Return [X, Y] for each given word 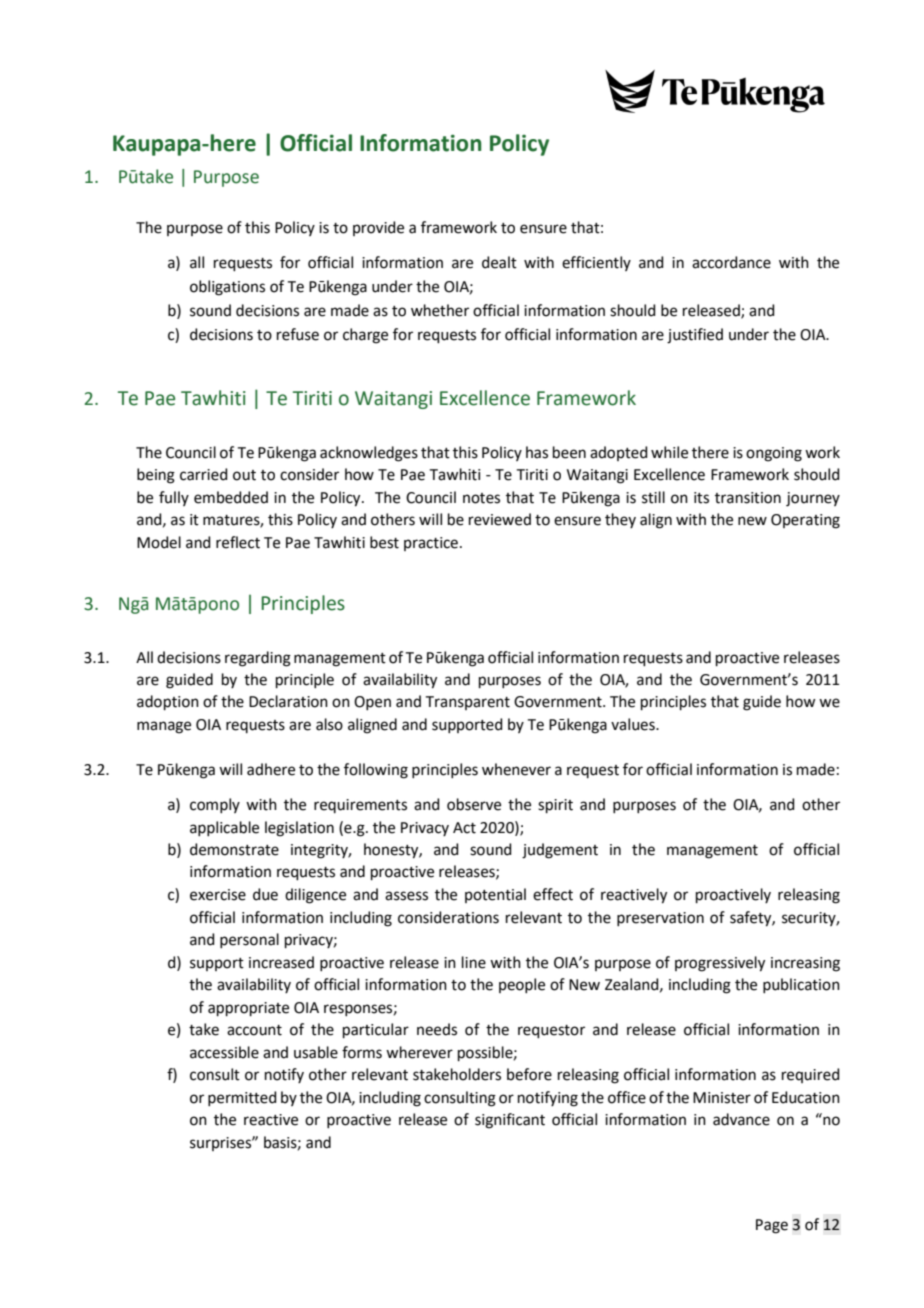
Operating [805, 521]
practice [432, 544]
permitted [242, 1098]
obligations [227, 288]
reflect [238, 542]
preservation [660, 919]
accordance [731, 262]
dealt [499, 262]
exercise [218, 895]
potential [495, 895]
